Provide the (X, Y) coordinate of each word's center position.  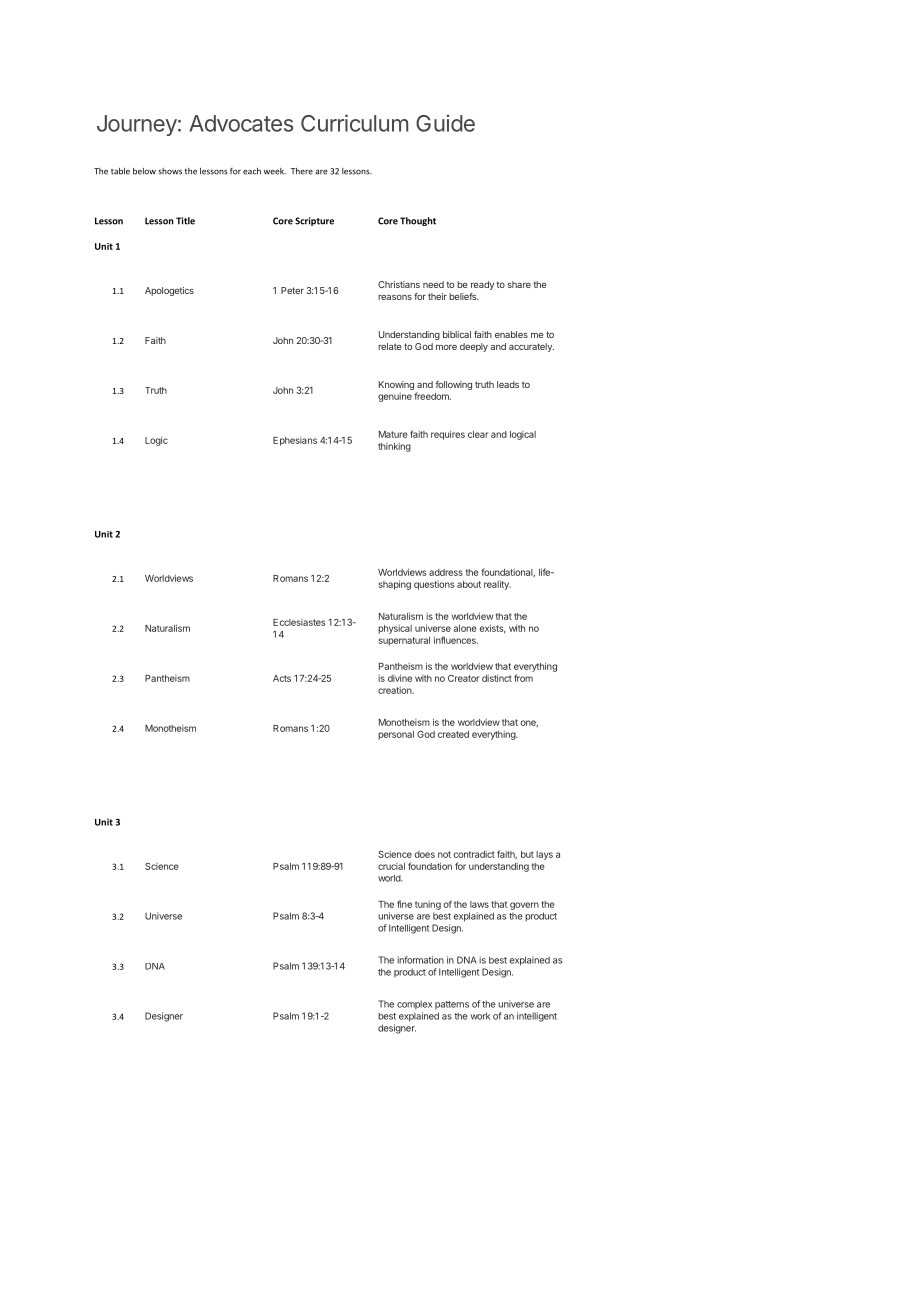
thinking (394, 447)
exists (493, 629)
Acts (282, 678)
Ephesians (295, 441)
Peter (292, 290)
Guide (445, 123)
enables (511, 334)
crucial (391, 866)
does (425, 854)
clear (478, 434)
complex (414, 1005)
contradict (474, 854)
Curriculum (354, 123)
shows (170, 171)
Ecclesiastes (299, 622)
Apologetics (169, 291)
